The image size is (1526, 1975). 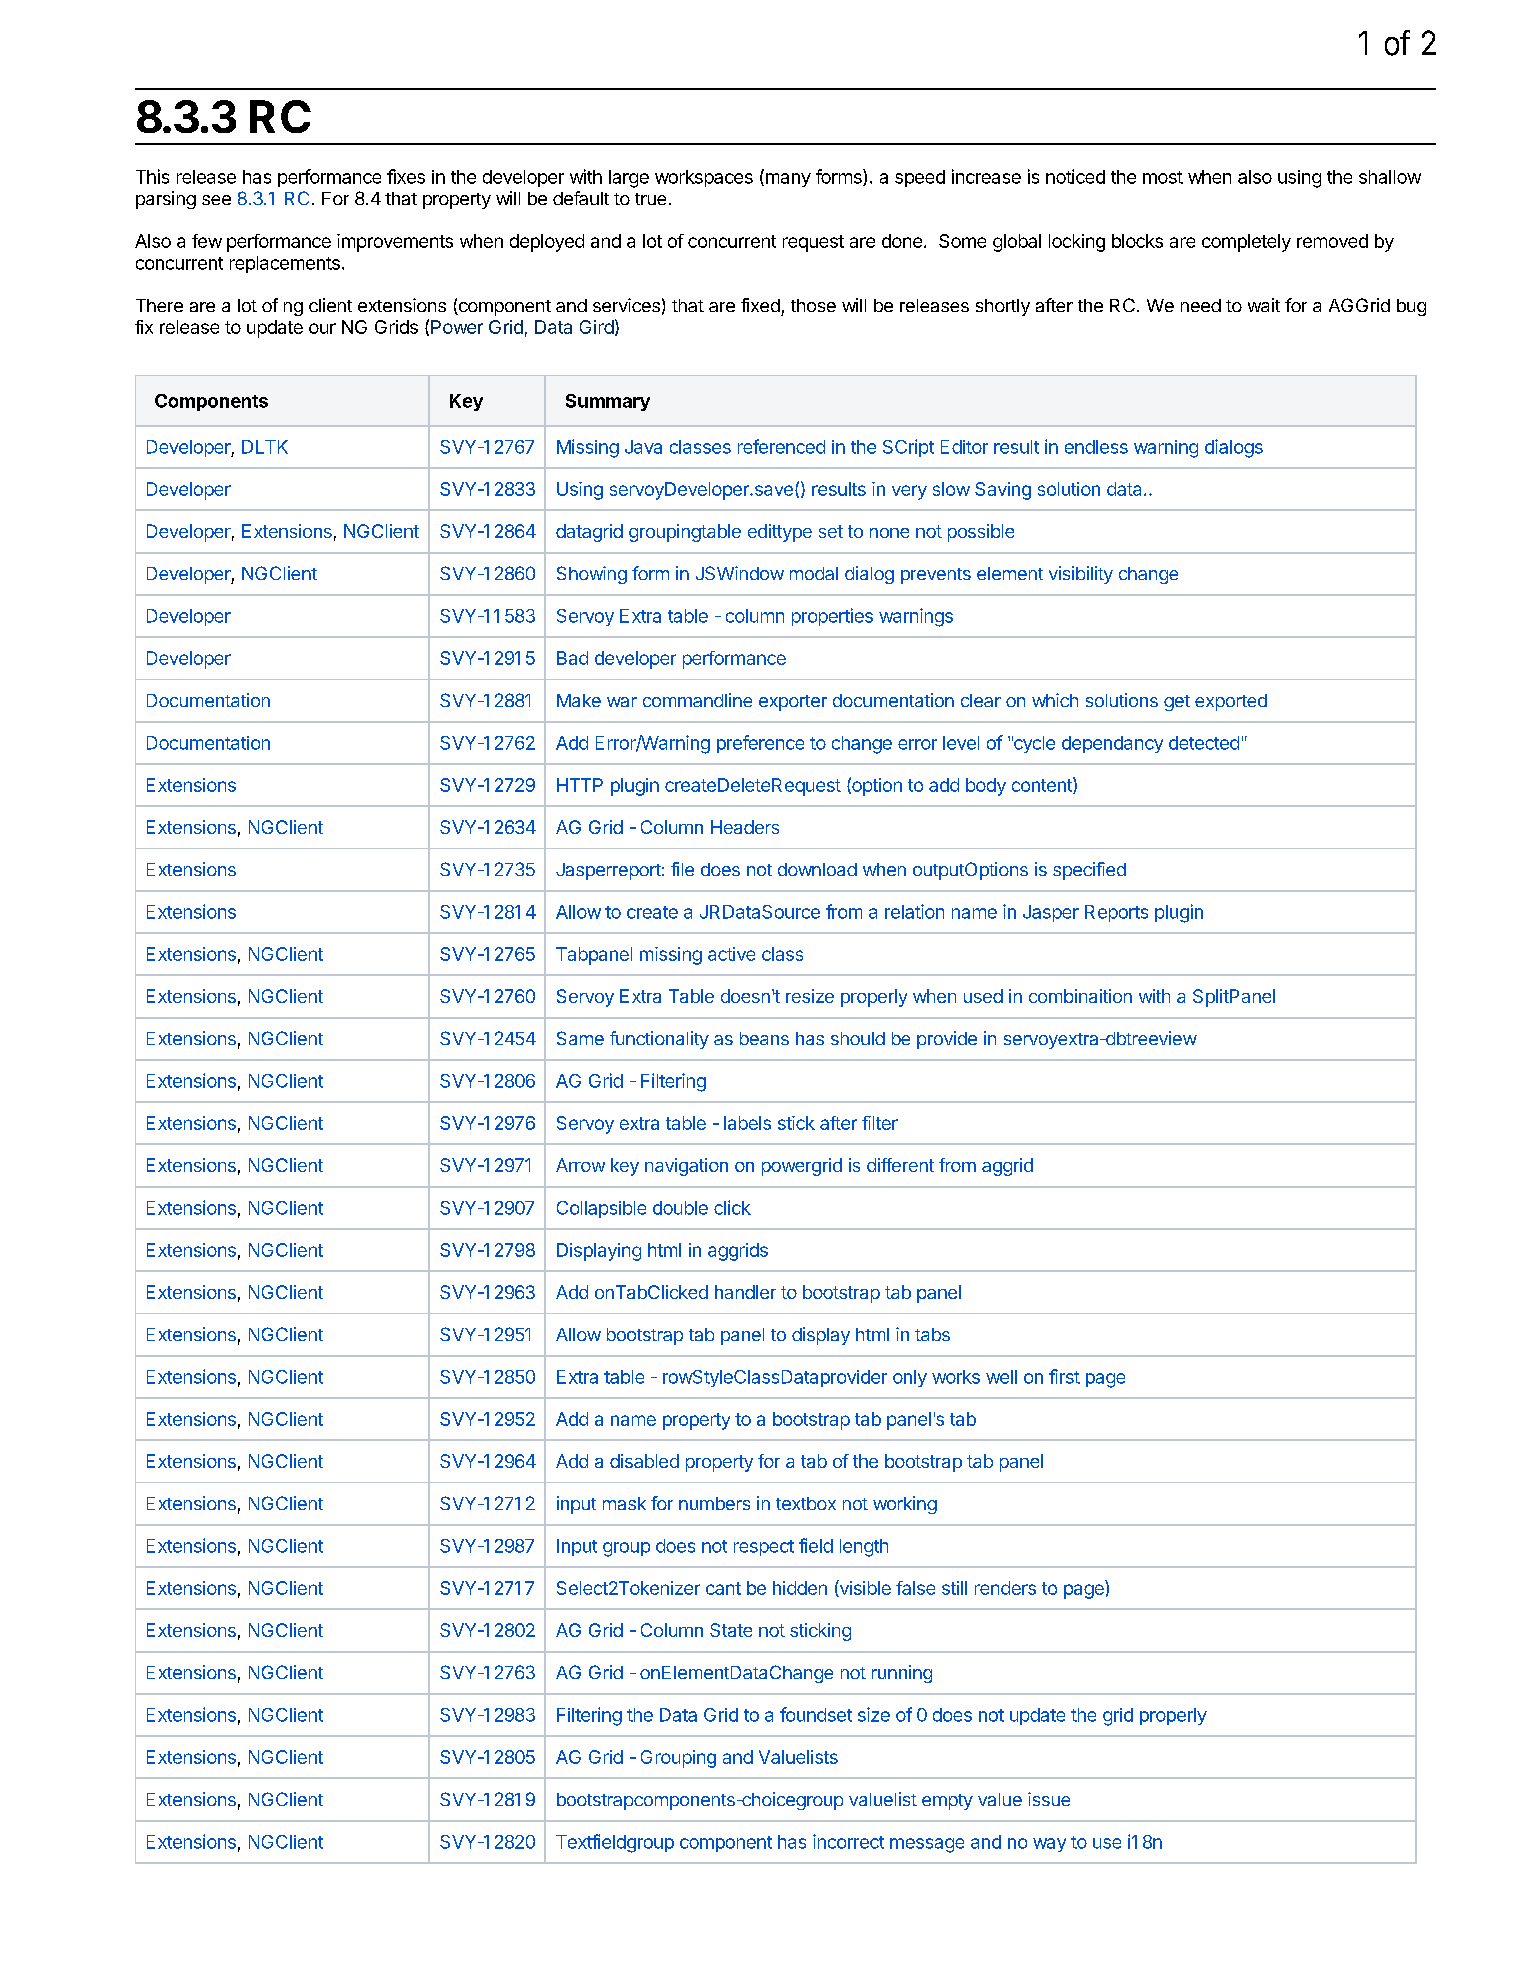 What do you see at coordinates (1246, 243) in the screenshot?
I see `completely` at bounding box center [1246, 243].
